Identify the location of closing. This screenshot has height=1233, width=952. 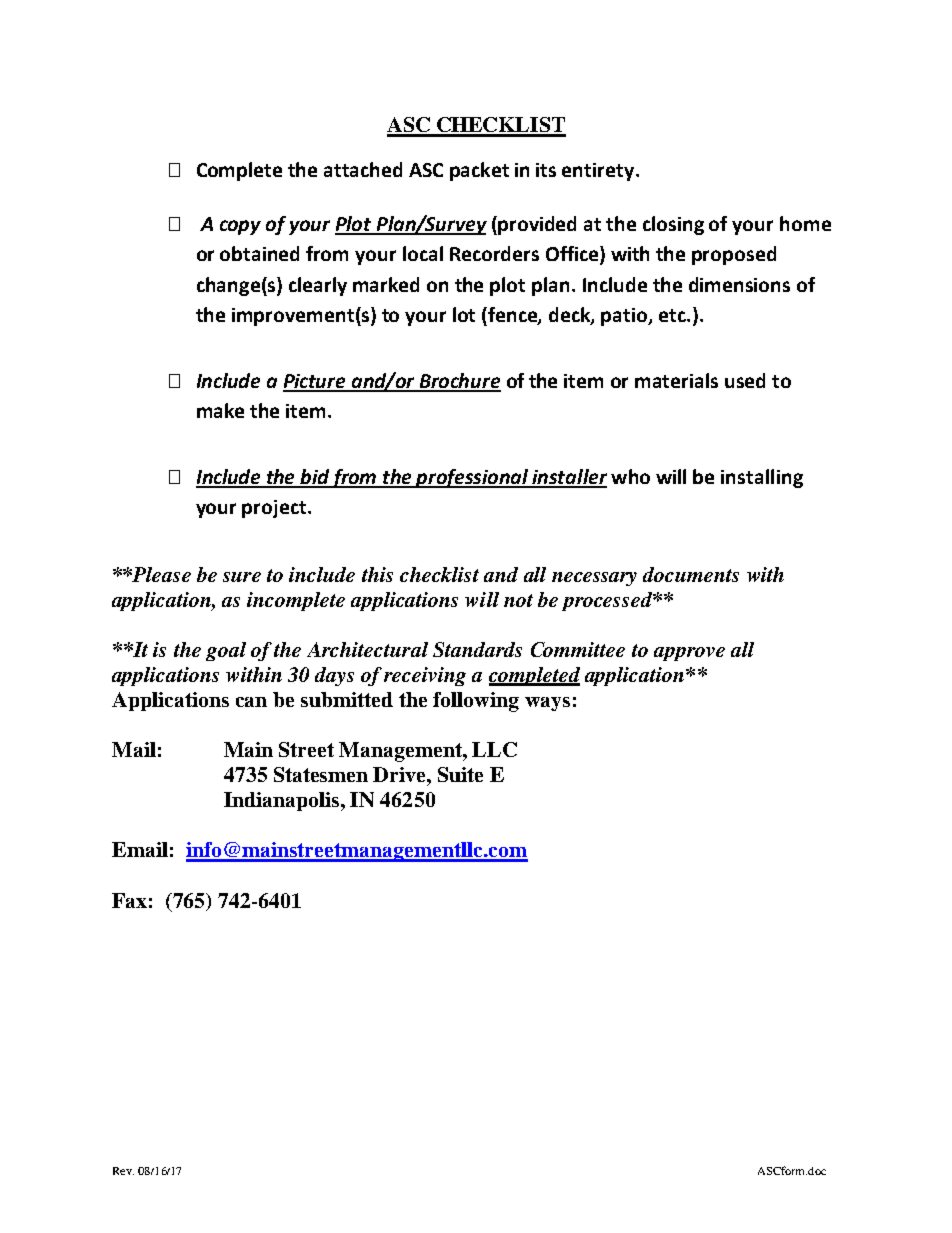
(673, 225).
